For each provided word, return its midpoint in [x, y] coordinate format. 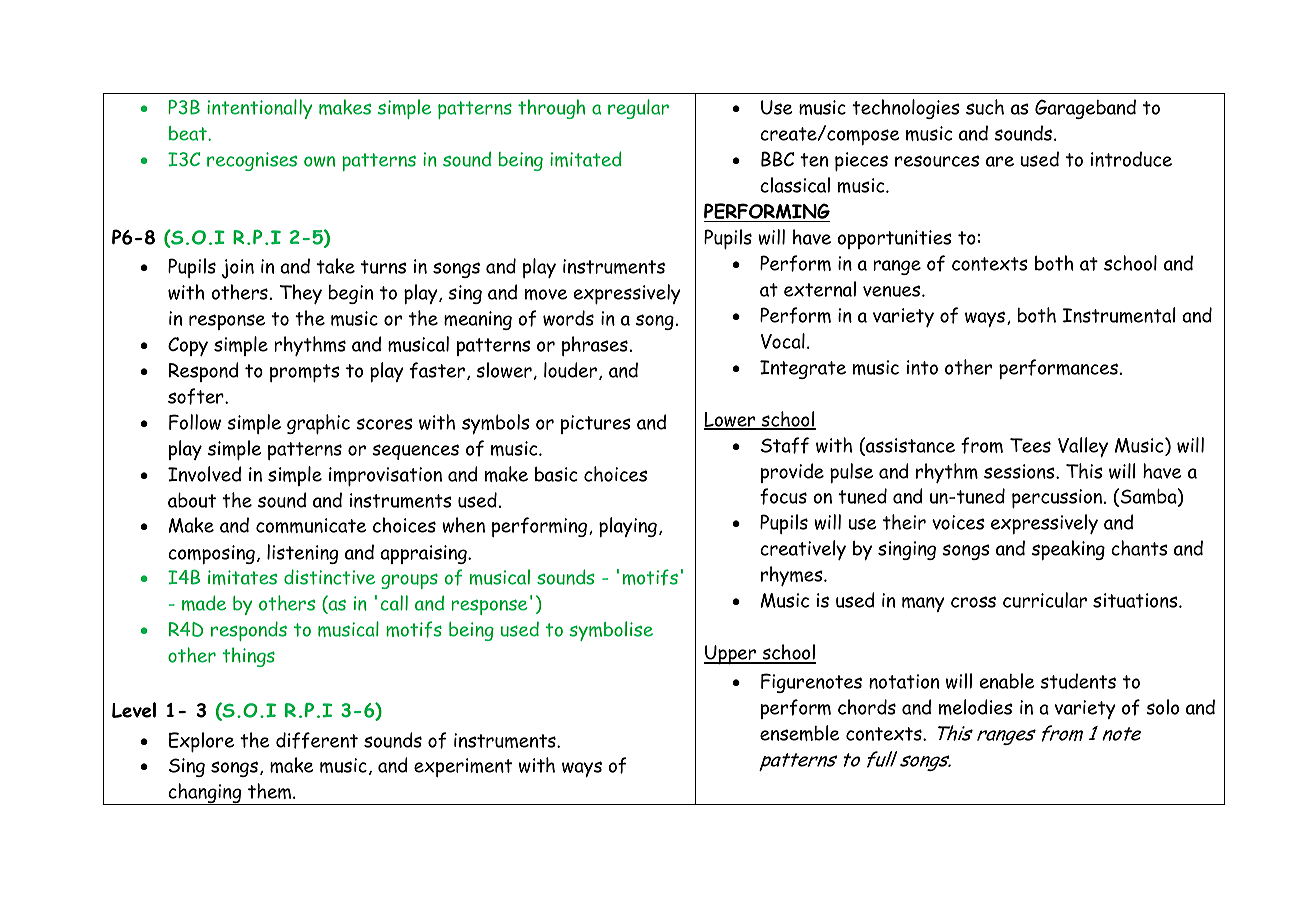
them [271, 791]
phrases [595, 346]
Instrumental [1119, 315]
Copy [188, 346]
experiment [463, 767]
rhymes [793, 576]
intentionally [259, 109]
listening [302, 554]
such [985, 107]
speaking [1068, 550]
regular [638, 109]
